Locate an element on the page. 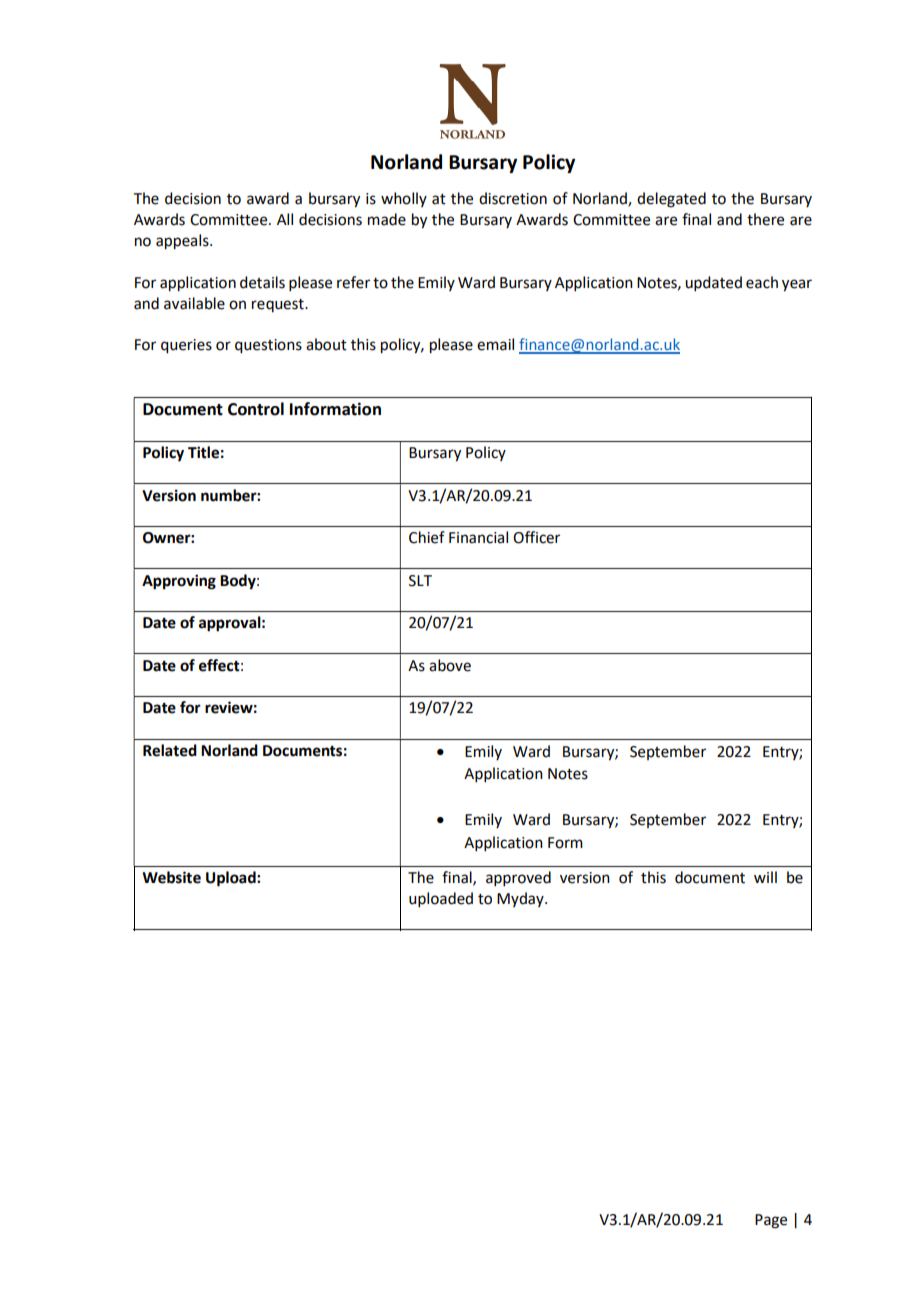  Page is located at coordinates (771, 1221).
